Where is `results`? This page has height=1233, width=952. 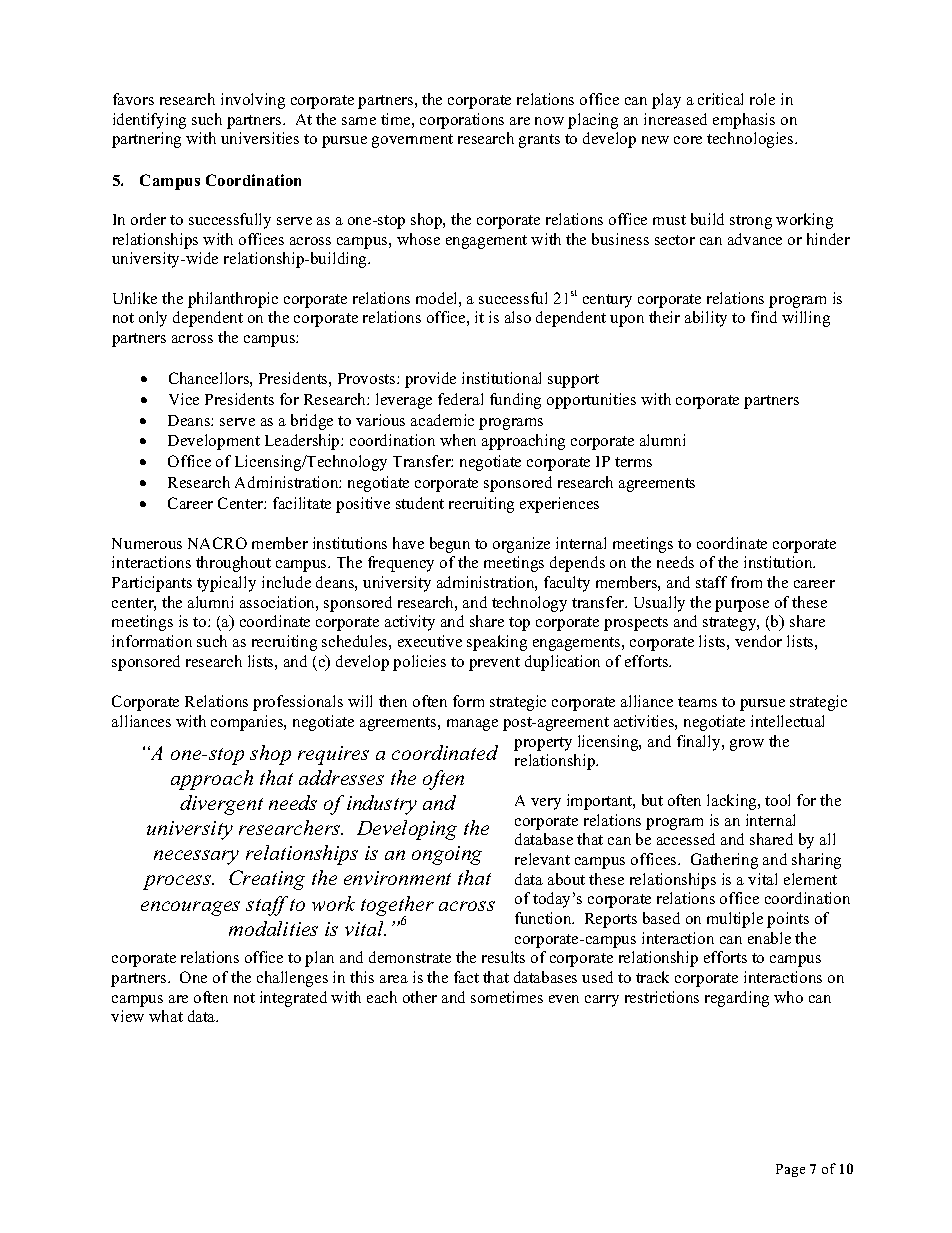
results is located at coordinates (503, 957).
